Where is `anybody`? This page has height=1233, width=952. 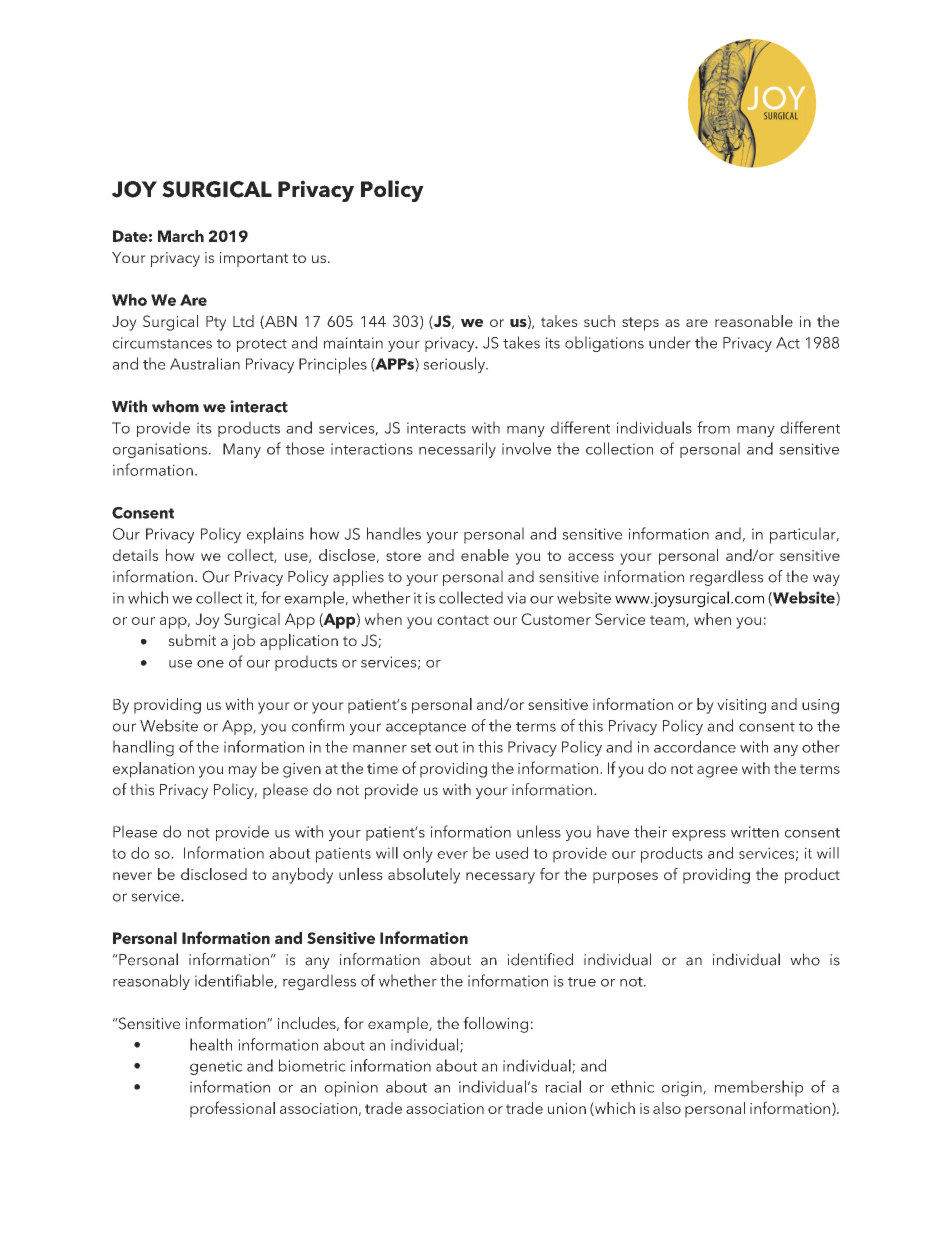 anybody is located at coordinates (302, 876).
